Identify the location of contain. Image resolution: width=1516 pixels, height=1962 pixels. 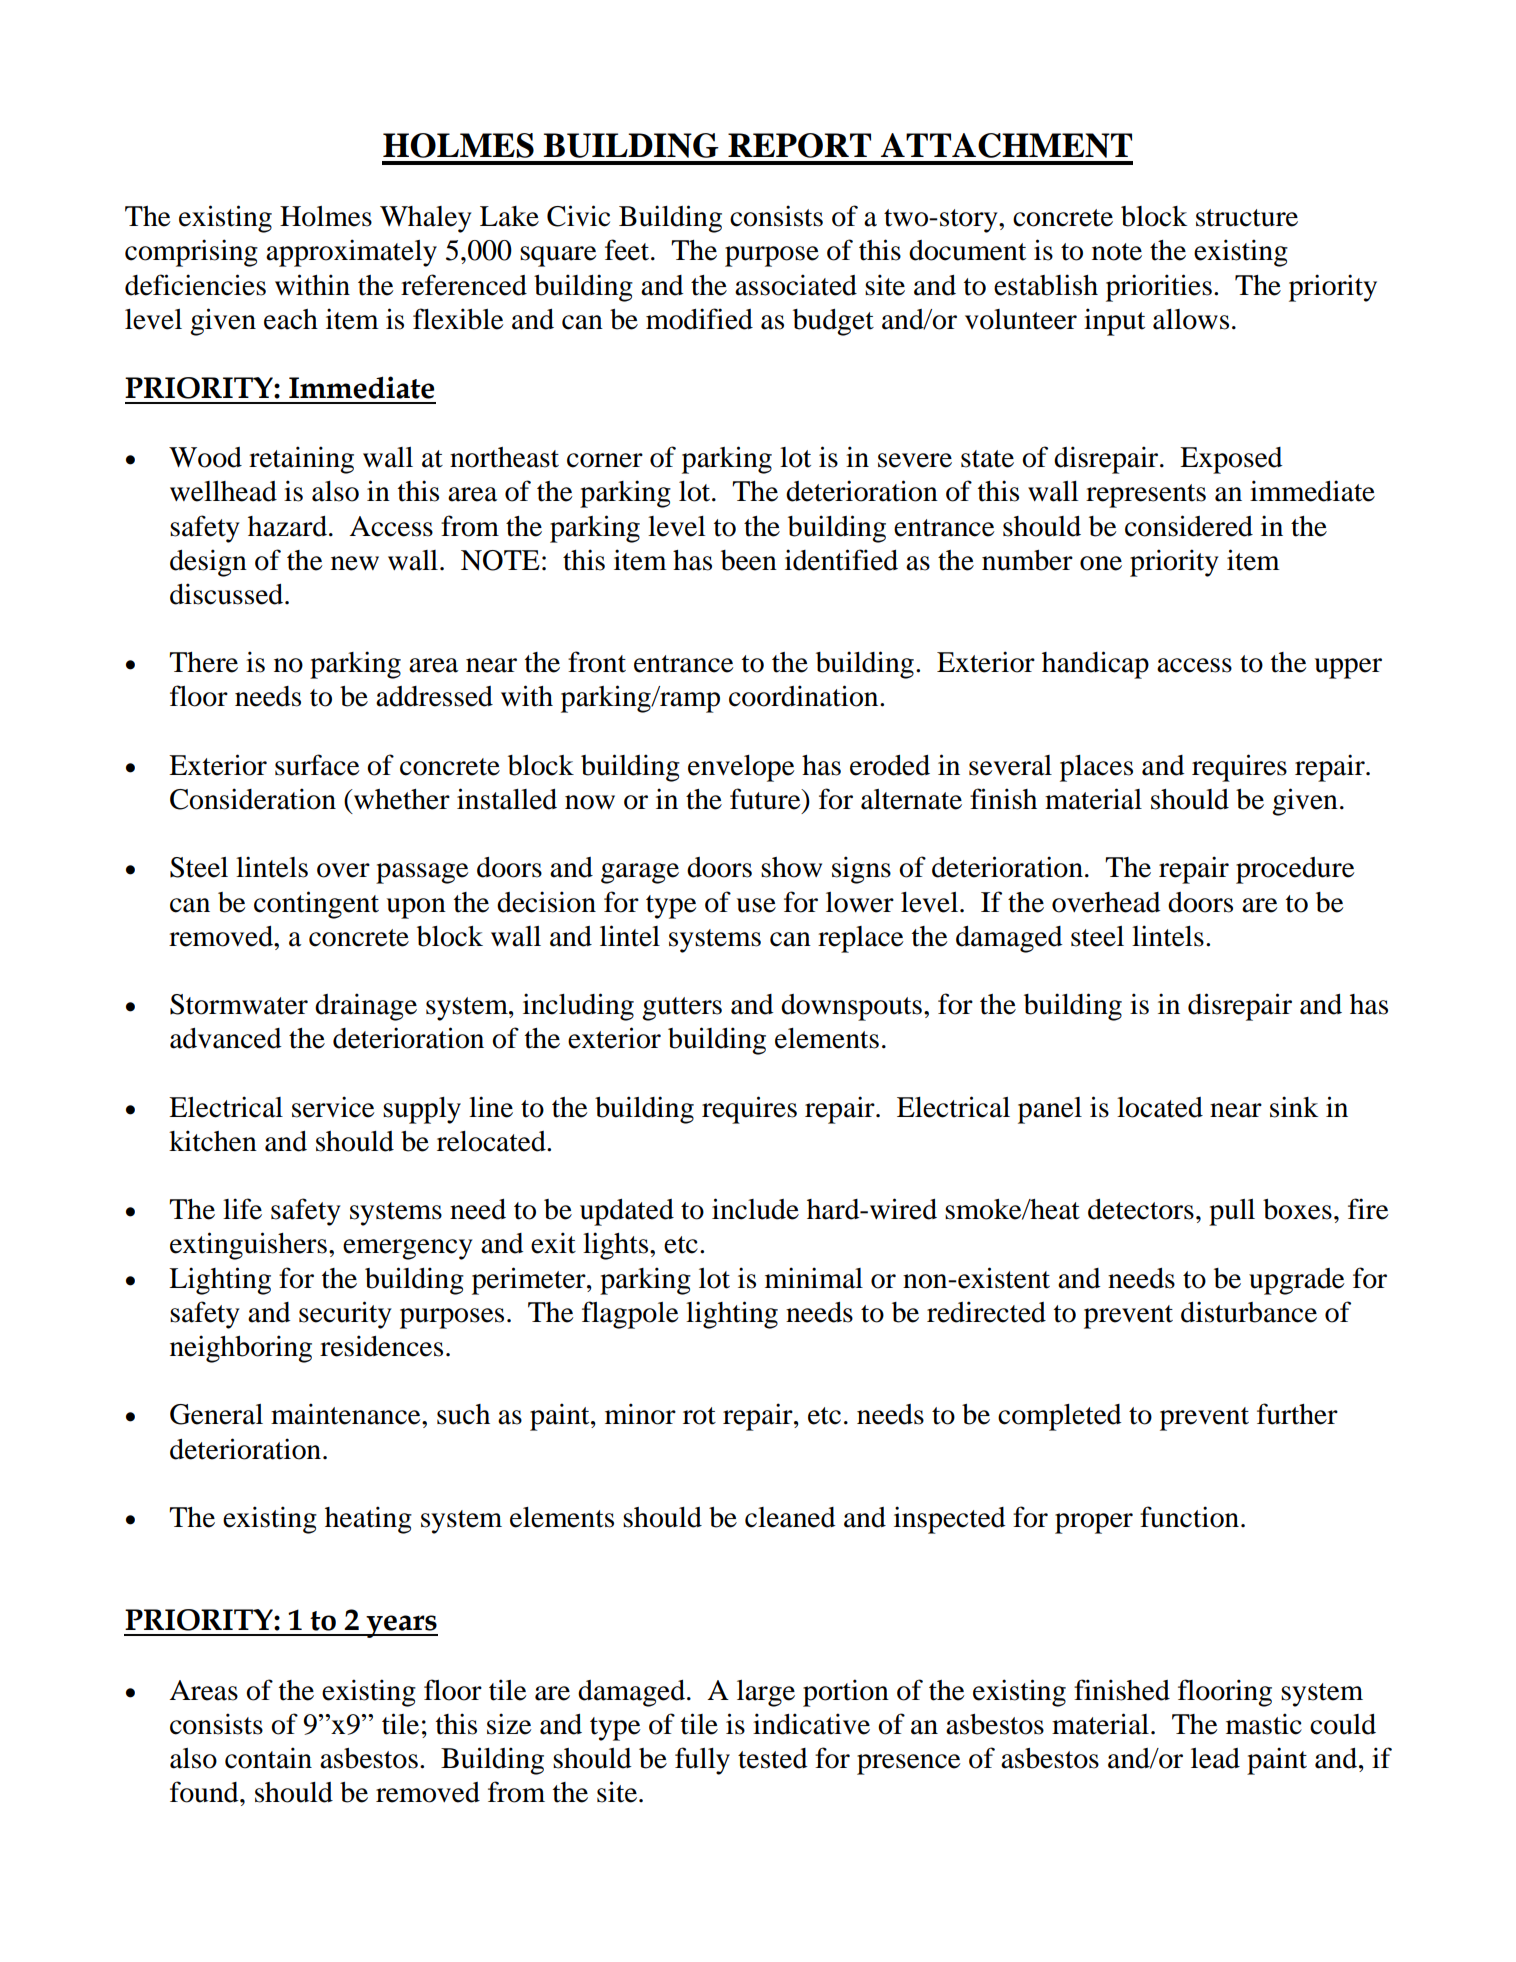
(268, 1758).
